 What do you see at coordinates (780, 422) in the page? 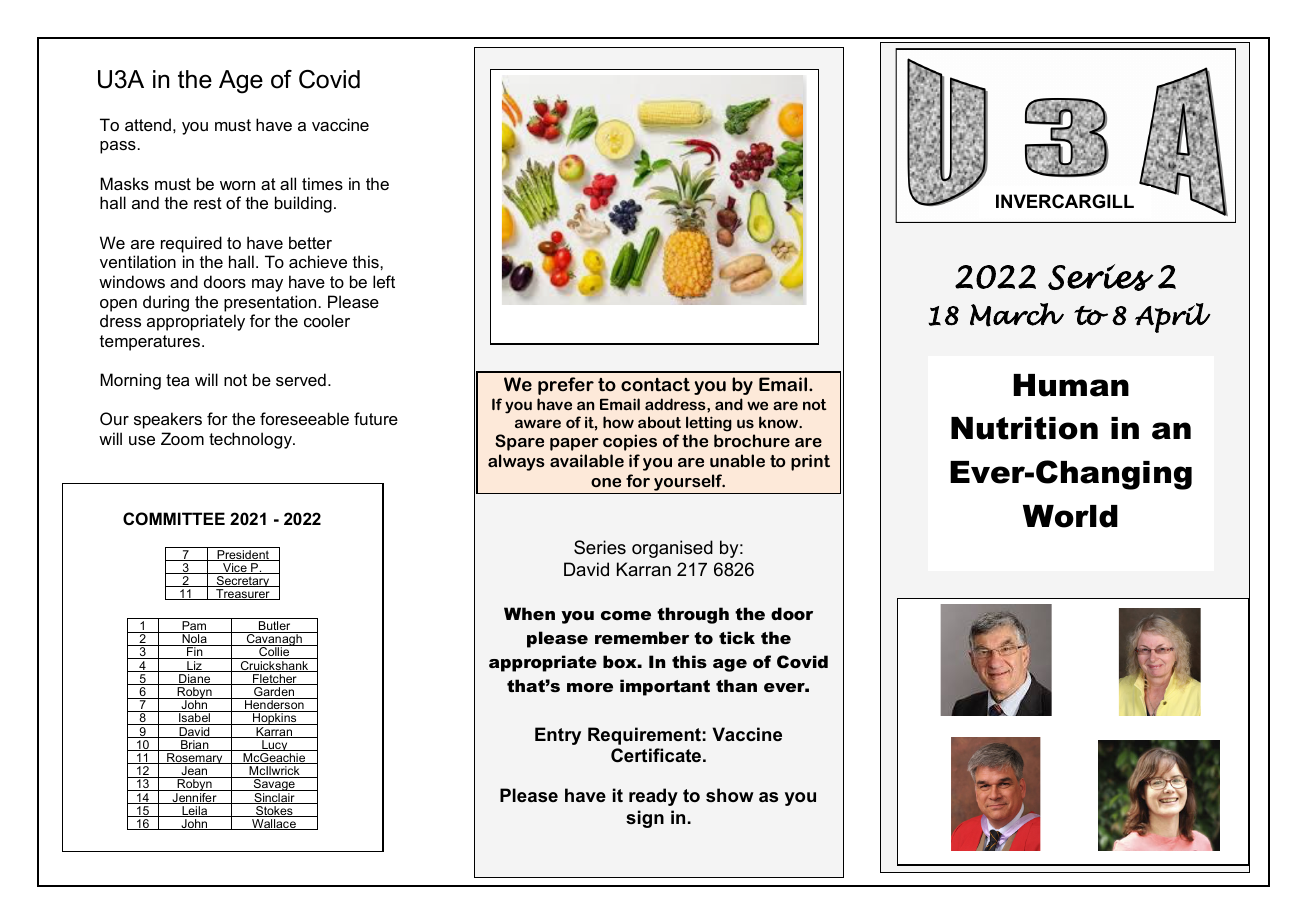
I see `know` at bounding box center [780, 422].
